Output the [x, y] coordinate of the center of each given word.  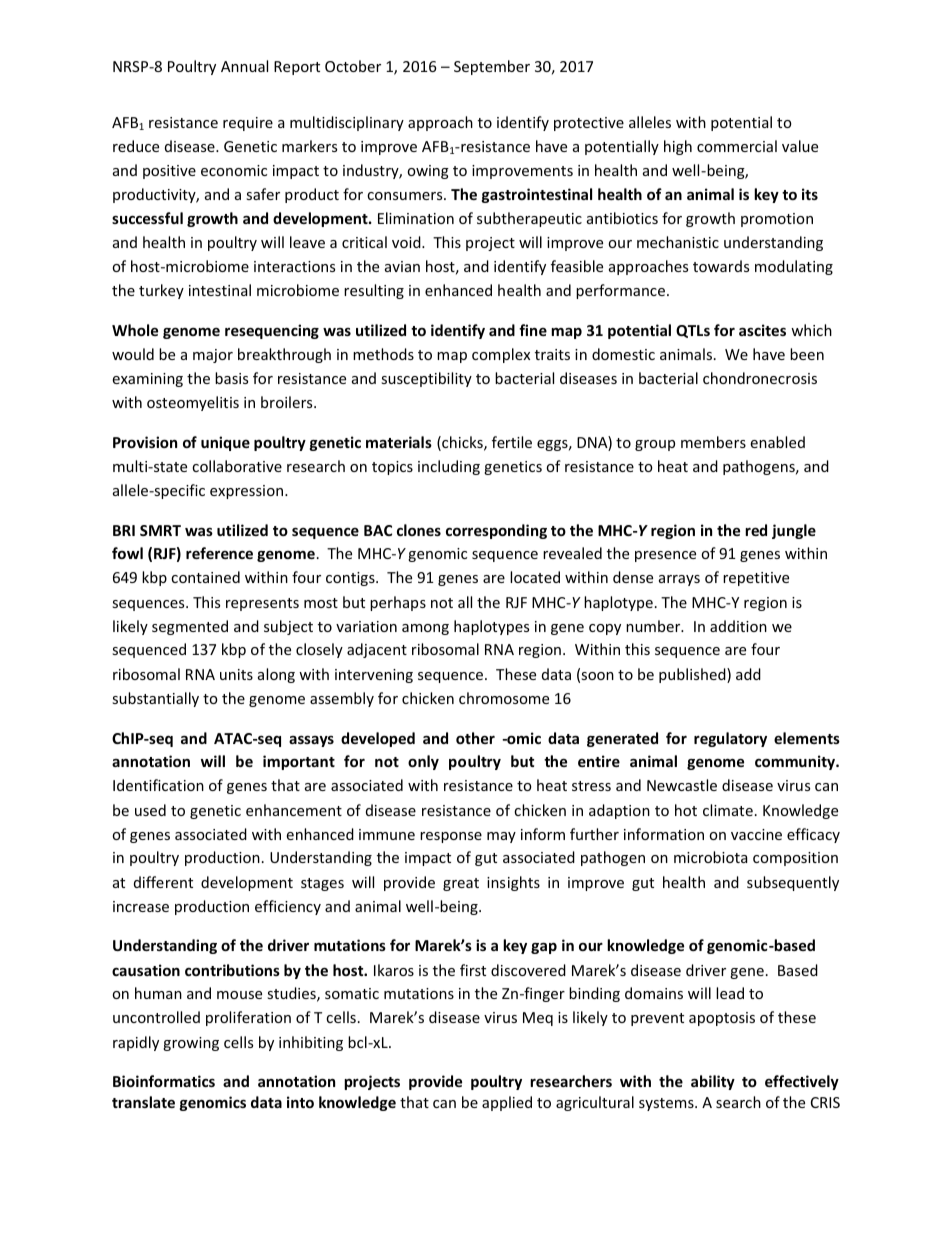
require [248, 124]
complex [501, 355]
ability [713, 1082]
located [535, 577]
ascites [762, 330]
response [451, 837]
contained [205, 577]
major [213, 356]
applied [507, 1103]
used [150, 810]
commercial [737, 146]
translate [143, 1102]
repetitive [756, 579]
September [492, 67]
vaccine [756, 834]
